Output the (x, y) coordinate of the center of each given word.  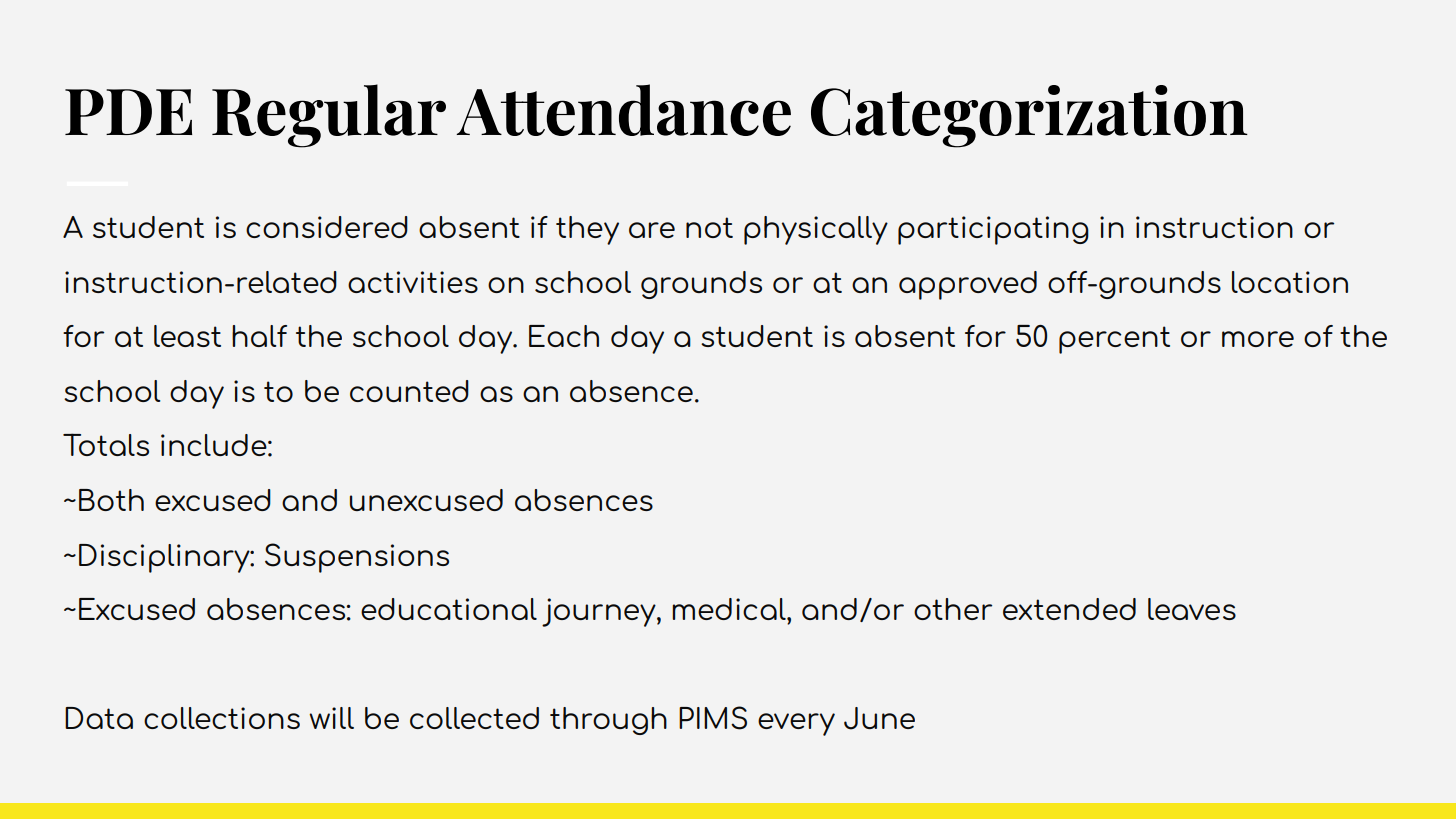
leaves (1192, 609)
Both (111, 500)
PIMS (713, 718)
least (187, 336)
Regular (329, 116)
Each (564, 336)
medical (730, 609)
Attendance (623, 110)
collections (222, 718)
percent (1114, 340)
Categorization (1029, 116)
